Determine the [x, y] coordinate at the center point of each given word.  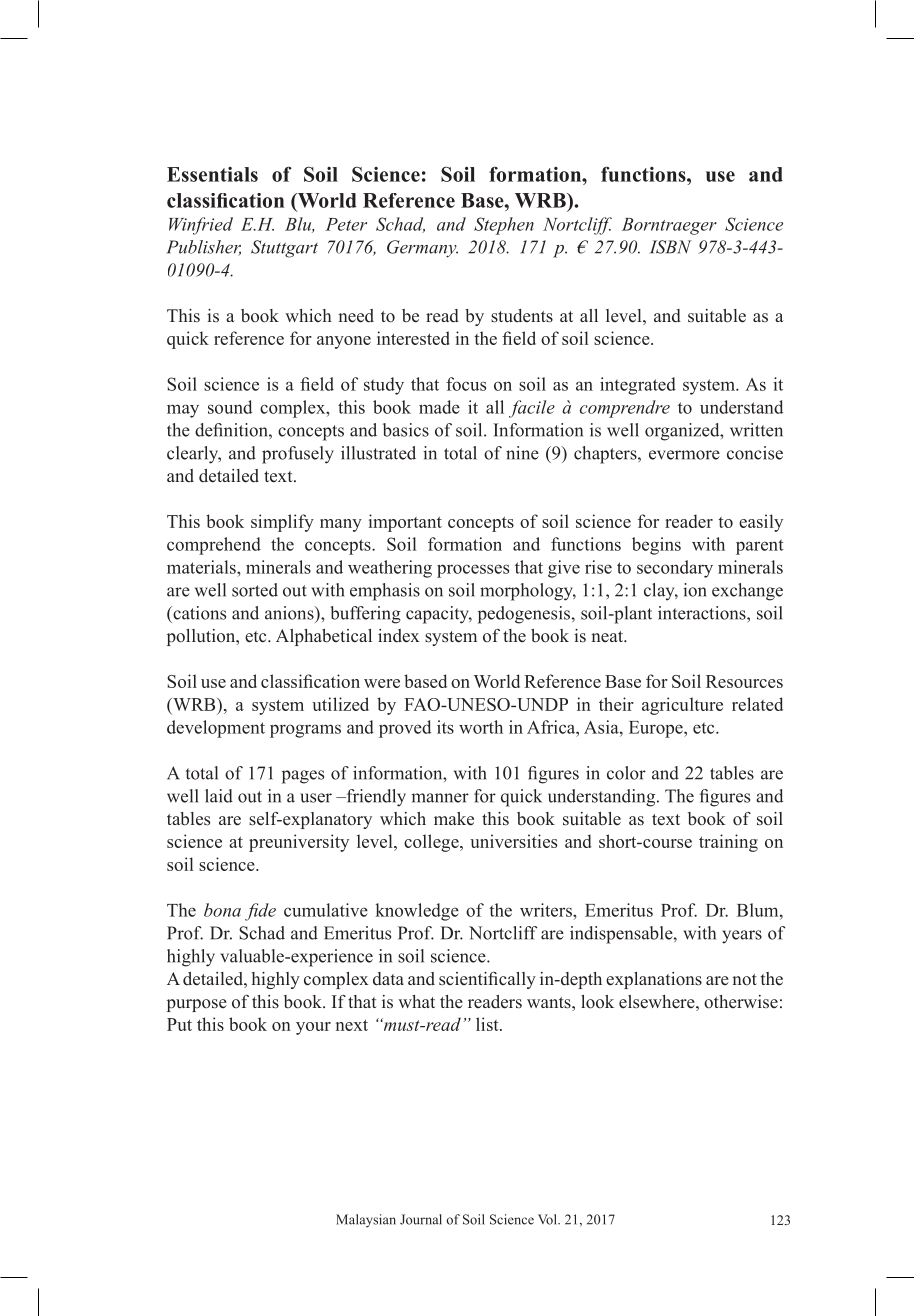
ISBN [671, 247]
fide [260, 912]
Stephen [504, 226]
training [728, 843]
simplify [282, 523]
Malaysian [366, 1221]
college [432, 843]
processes [473, 571]
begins [656, 546]
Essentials [212, 174]
